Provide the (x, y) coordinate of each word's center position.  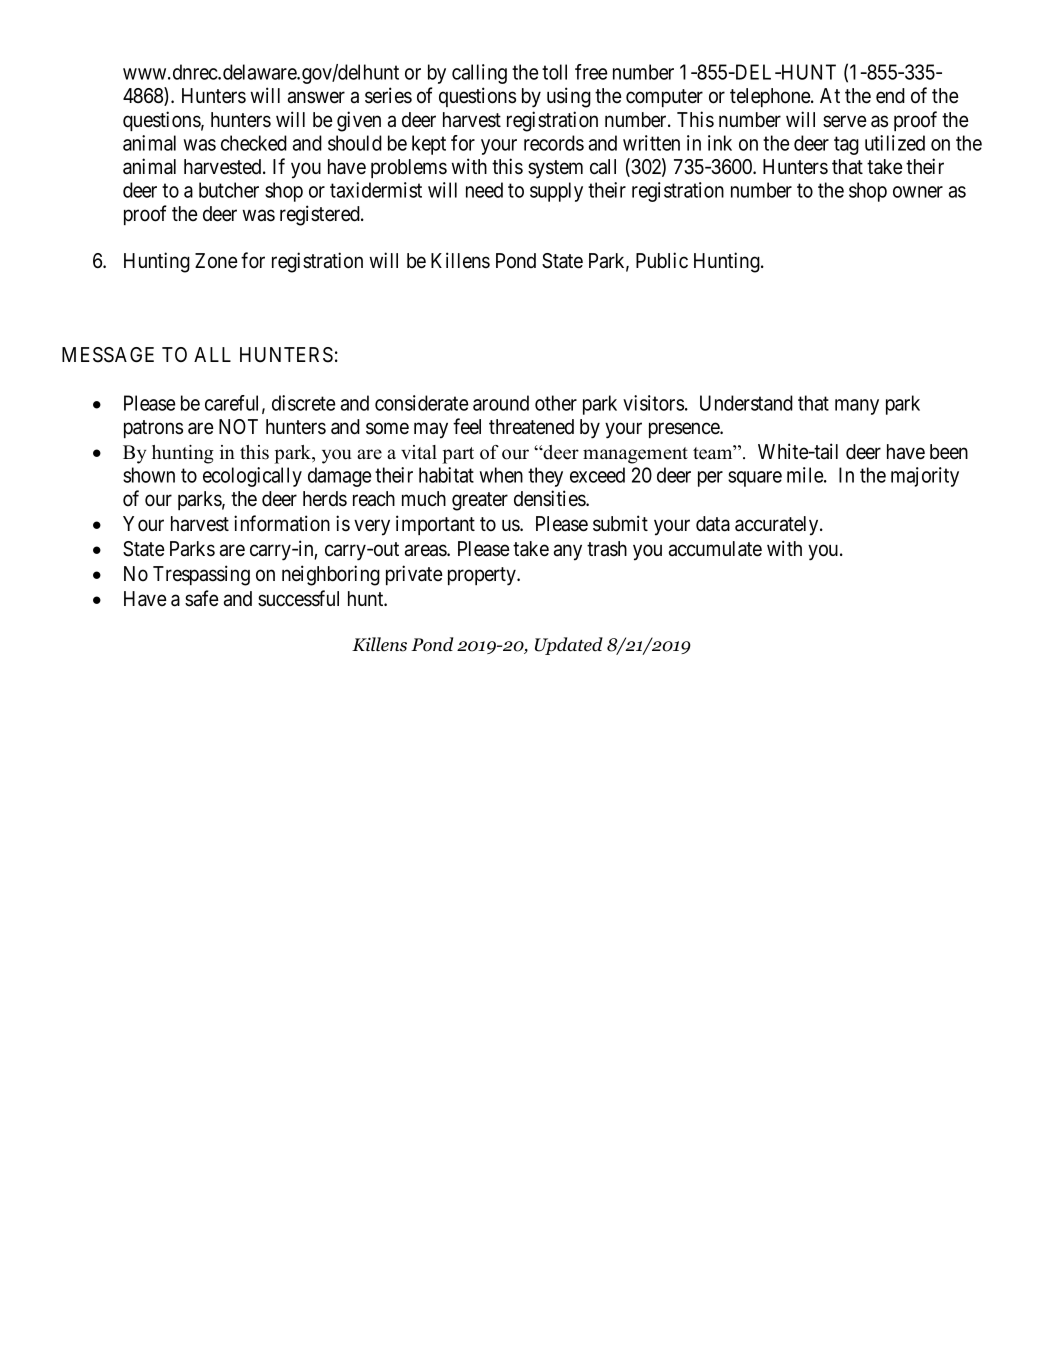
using (569, 97)
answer (316, 98)
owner (918, 192)
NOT (238, 426)
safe (202, 598)
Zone (216, 261)
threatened (531, 427)
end (890, 96)
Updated (569, 646)
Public (662, 260)
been (949, 452)
